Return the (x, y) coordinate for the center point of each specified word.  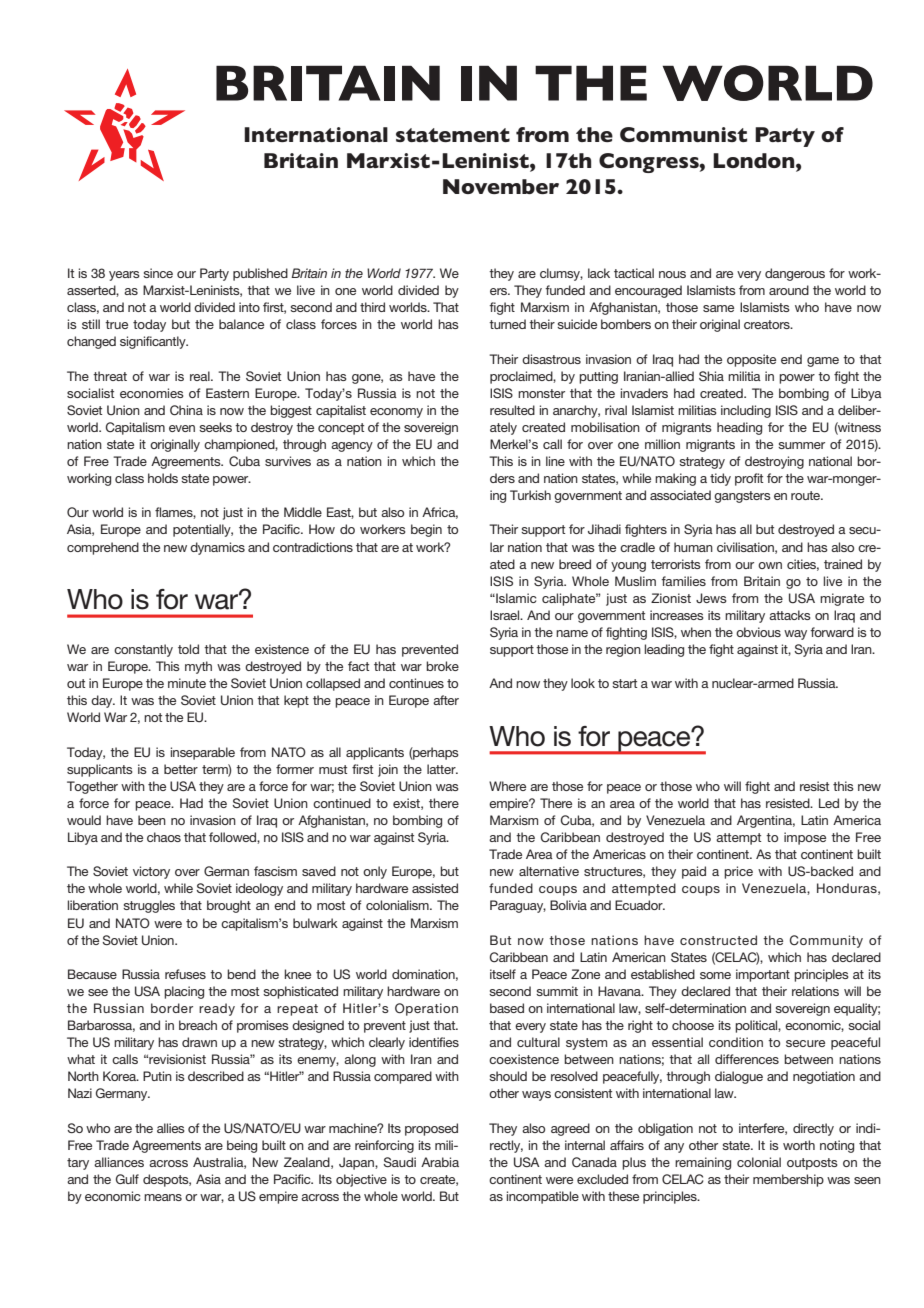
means (163, 1197)
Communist (683, 134)
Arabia (440, 1162)
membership (788, 1180)
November (501, 186)
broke (442, 666)
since (158, 273)
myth (198, 667)
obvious (758, 632)
